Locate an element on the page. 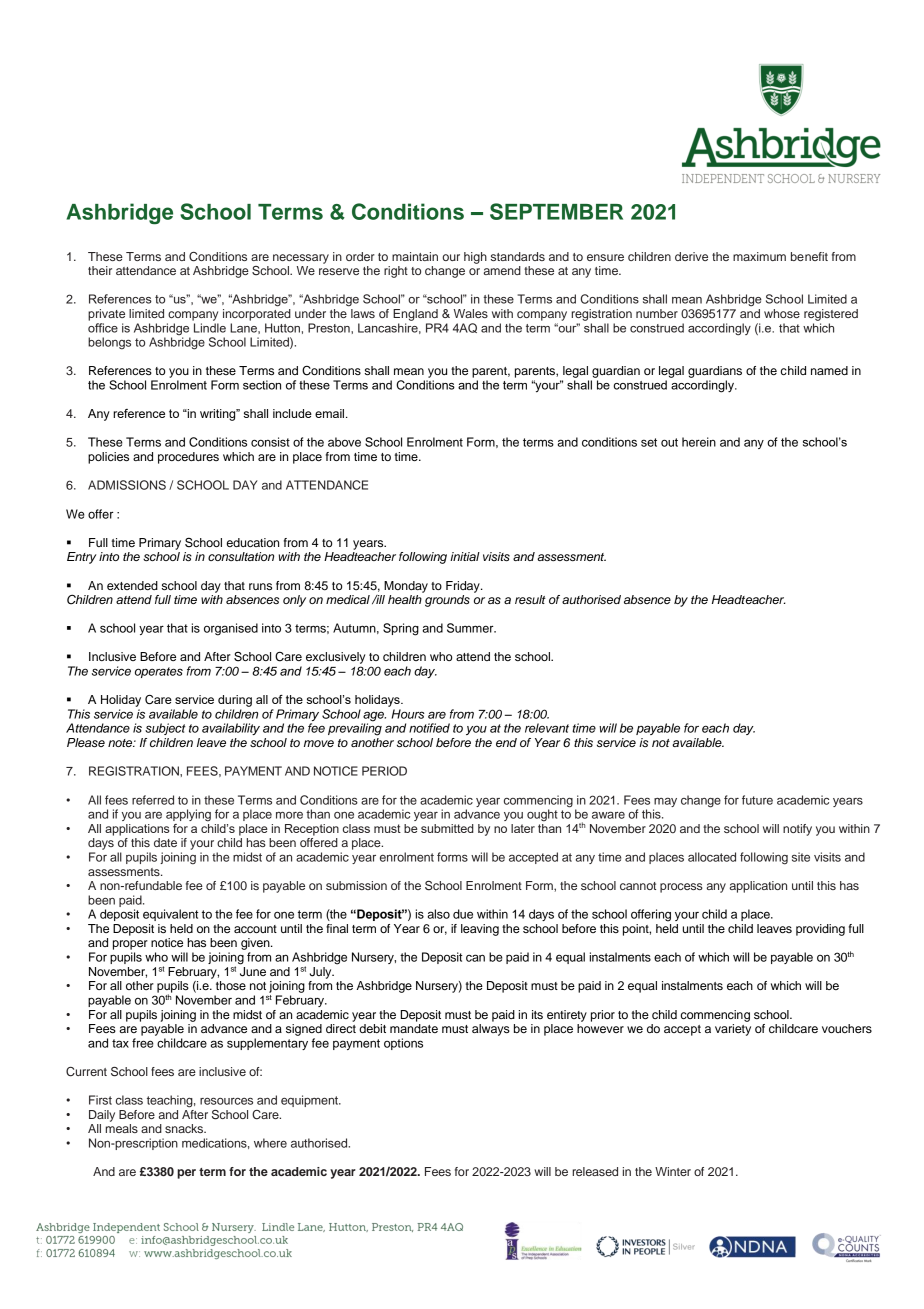 The height and width of the page is (1309, 924). above is located at coordinates (344, 442).
